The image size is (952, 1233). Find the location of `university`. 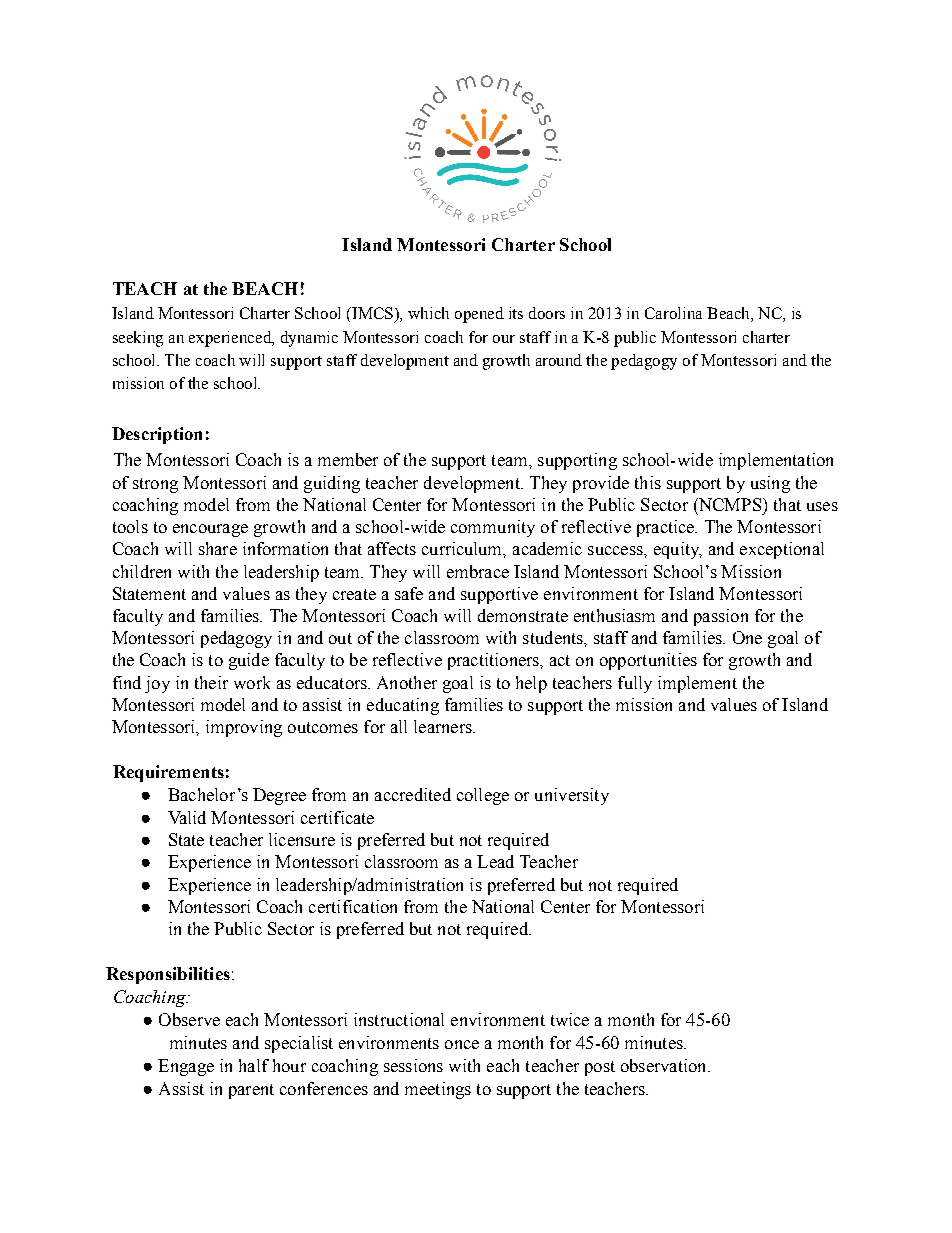

university is located at coordinates (572, 796).
